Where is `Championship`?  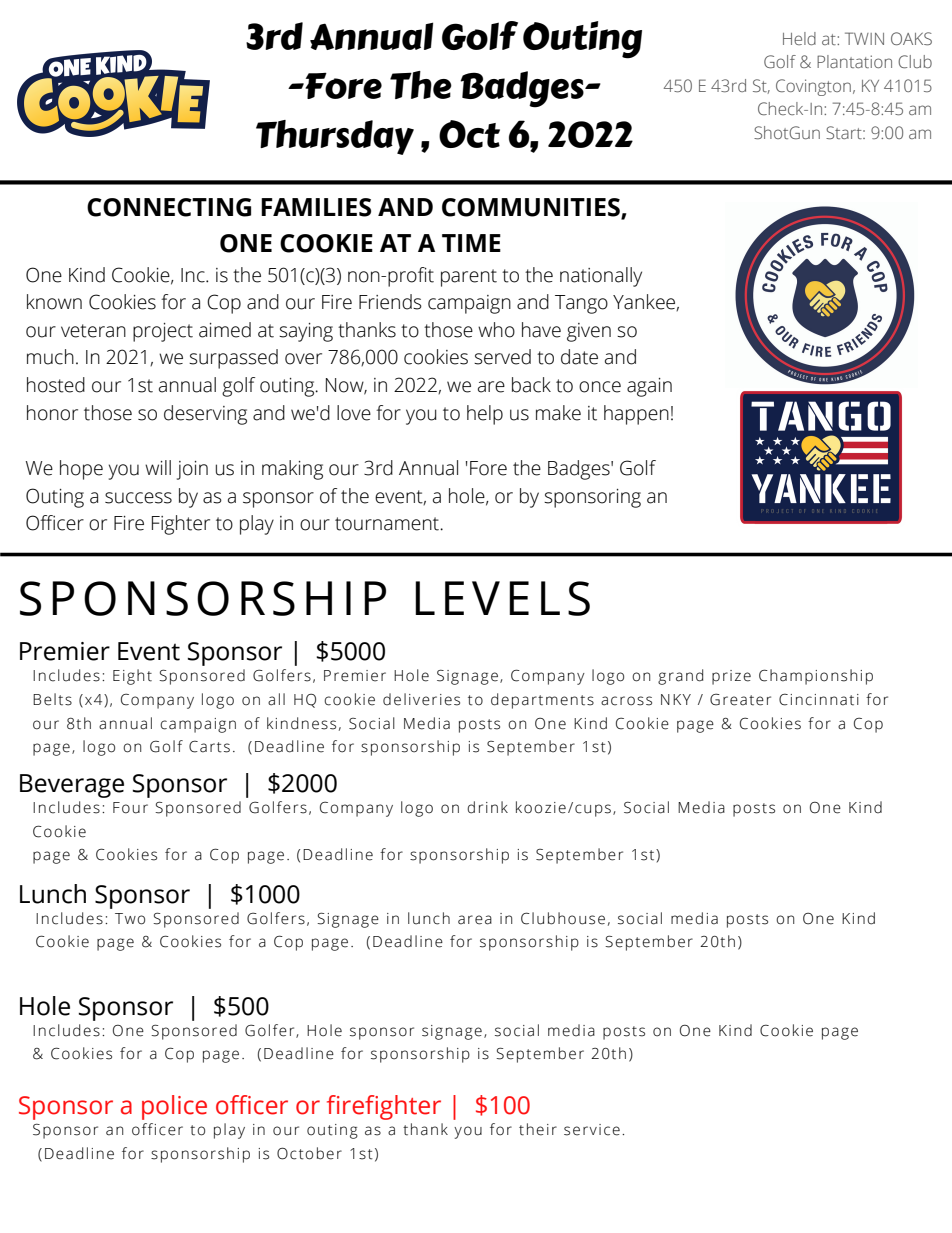 Championship is located at coordinates (816, 677).
